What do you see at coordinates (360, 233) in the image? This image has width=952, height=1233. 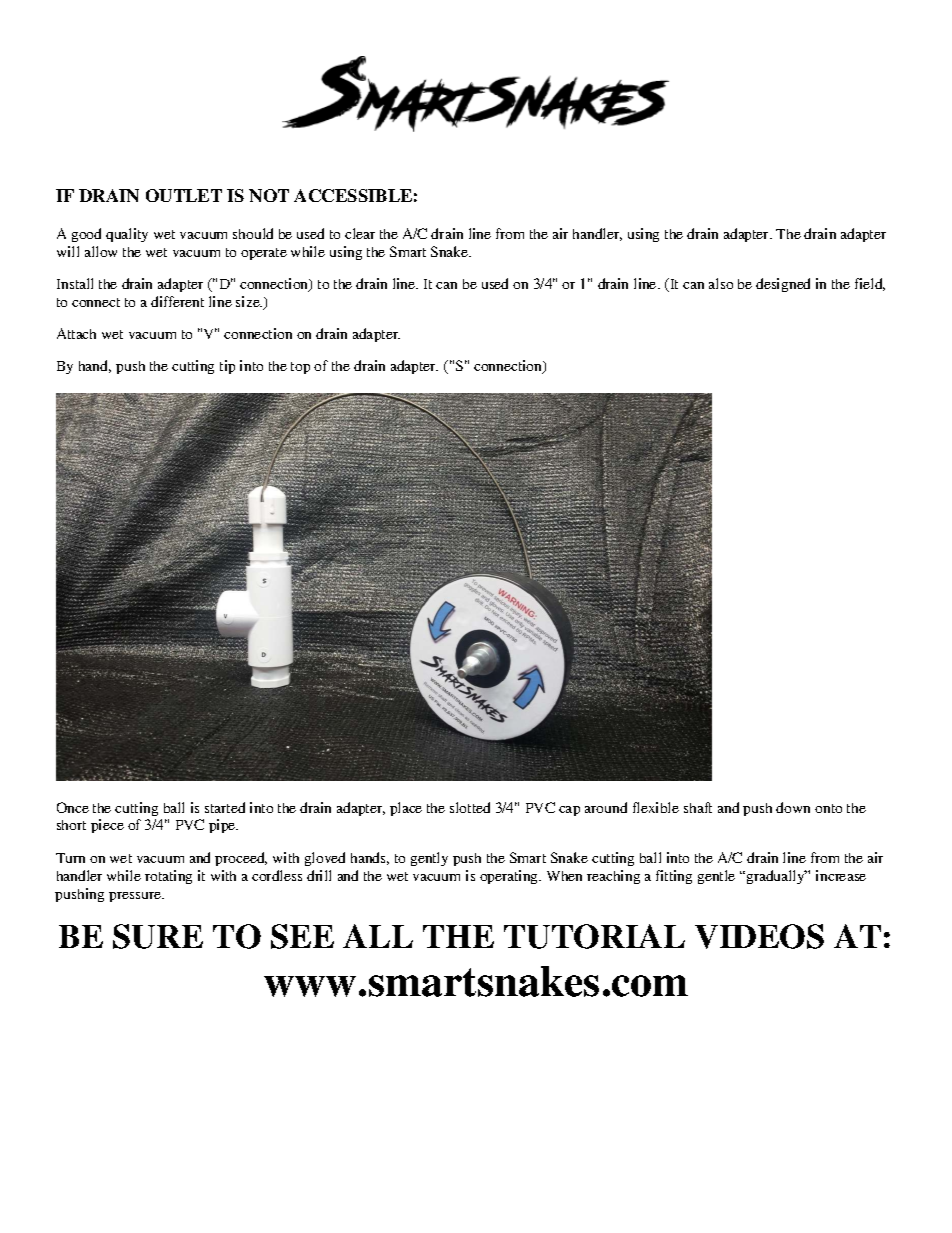 I see `clear` at bounding box center [360, 233].
